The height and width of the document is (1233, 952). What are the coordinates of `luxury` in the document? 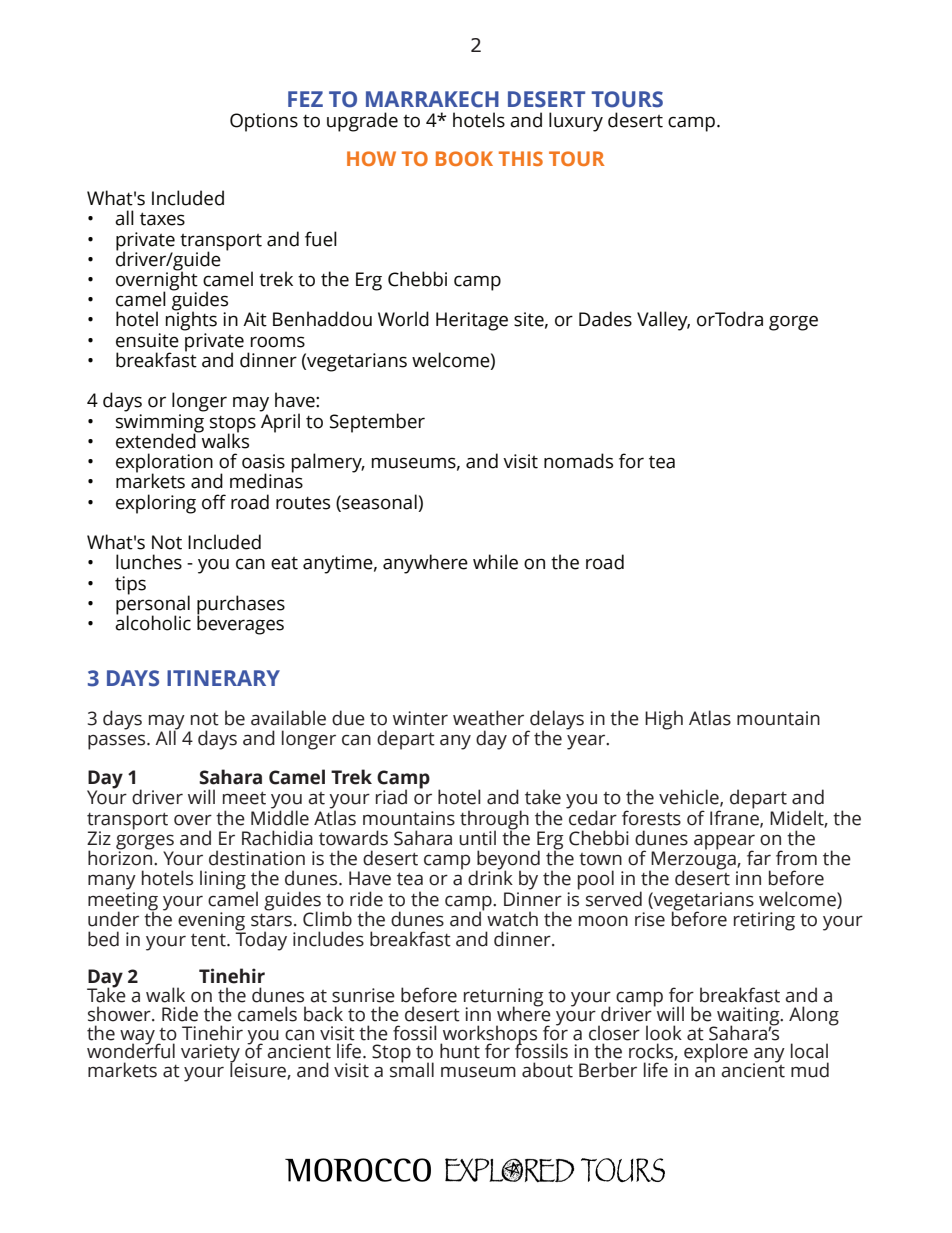 It's located at (576, 122).
